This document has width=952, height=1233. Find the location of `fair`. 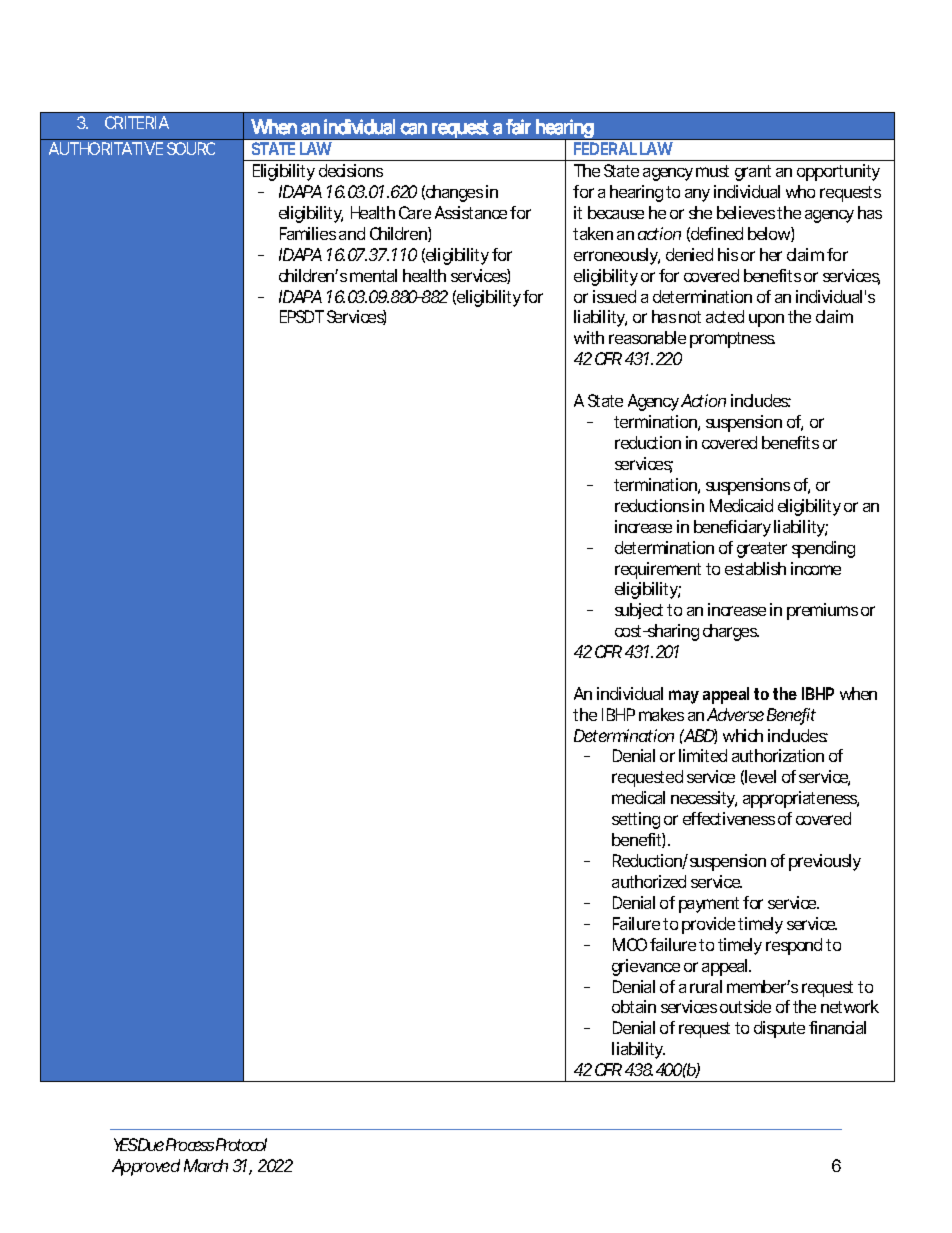

fair is located at coordinates (518, 127).
